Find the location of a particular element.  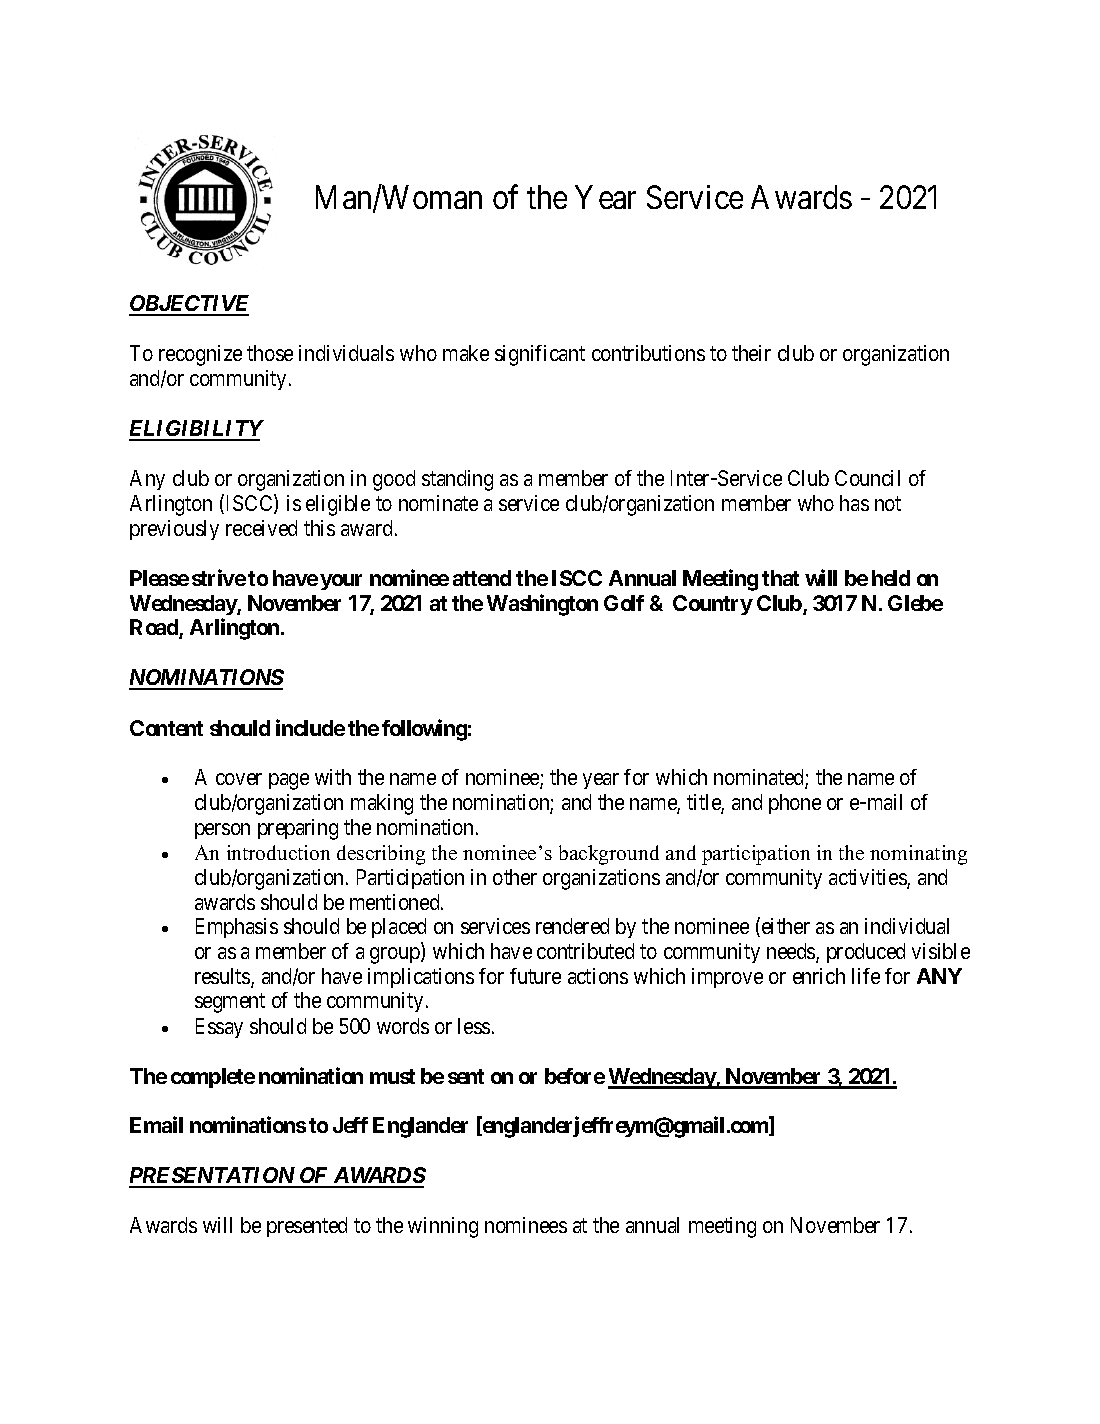

must is located at coordinates (392, 1076).
